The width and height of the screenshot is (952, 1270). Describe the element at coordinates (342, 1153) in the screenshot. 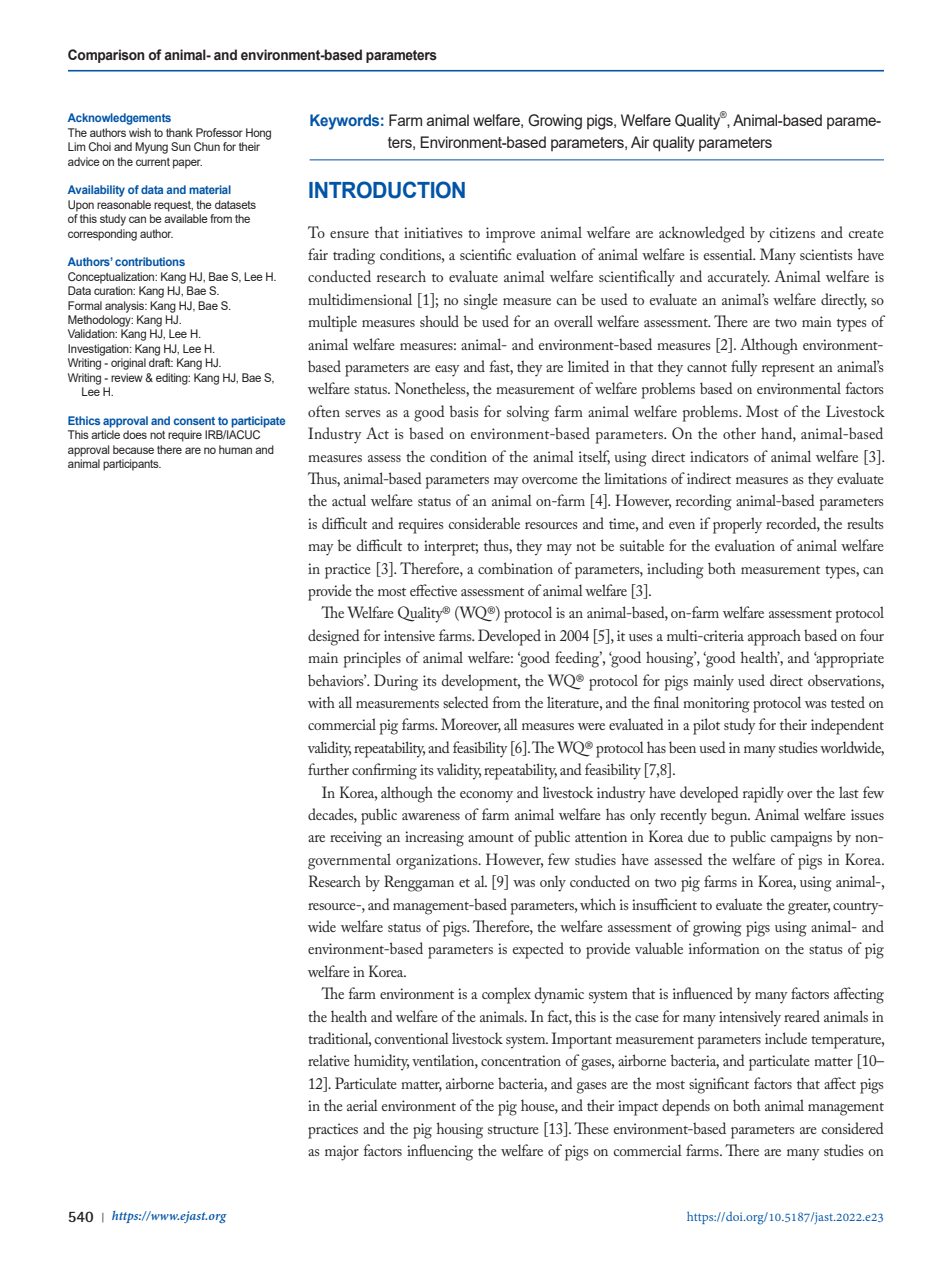

I see `major` at that location.
